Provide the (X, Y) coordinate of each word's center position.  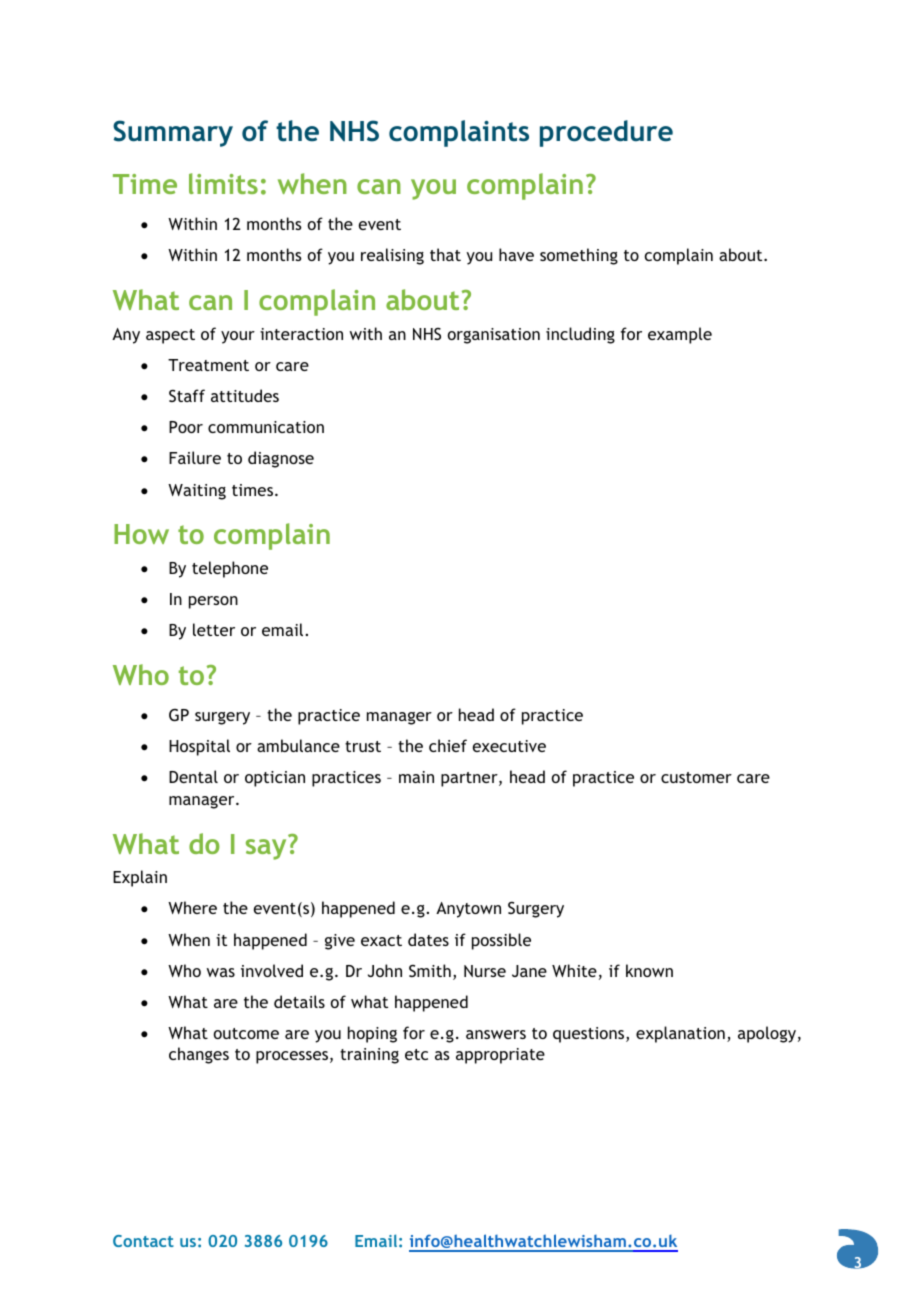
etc (416, 1054)
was (221, 972)
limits (223, 183)
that (445, 254)
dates (428, 939)
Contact (143, 1241)
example (680, 335)
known (649, 970)
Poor (186, 427)
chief (448, 745)
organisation (494, 336)
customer (696, 777)
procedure (606, 133)
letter (214, 629)
